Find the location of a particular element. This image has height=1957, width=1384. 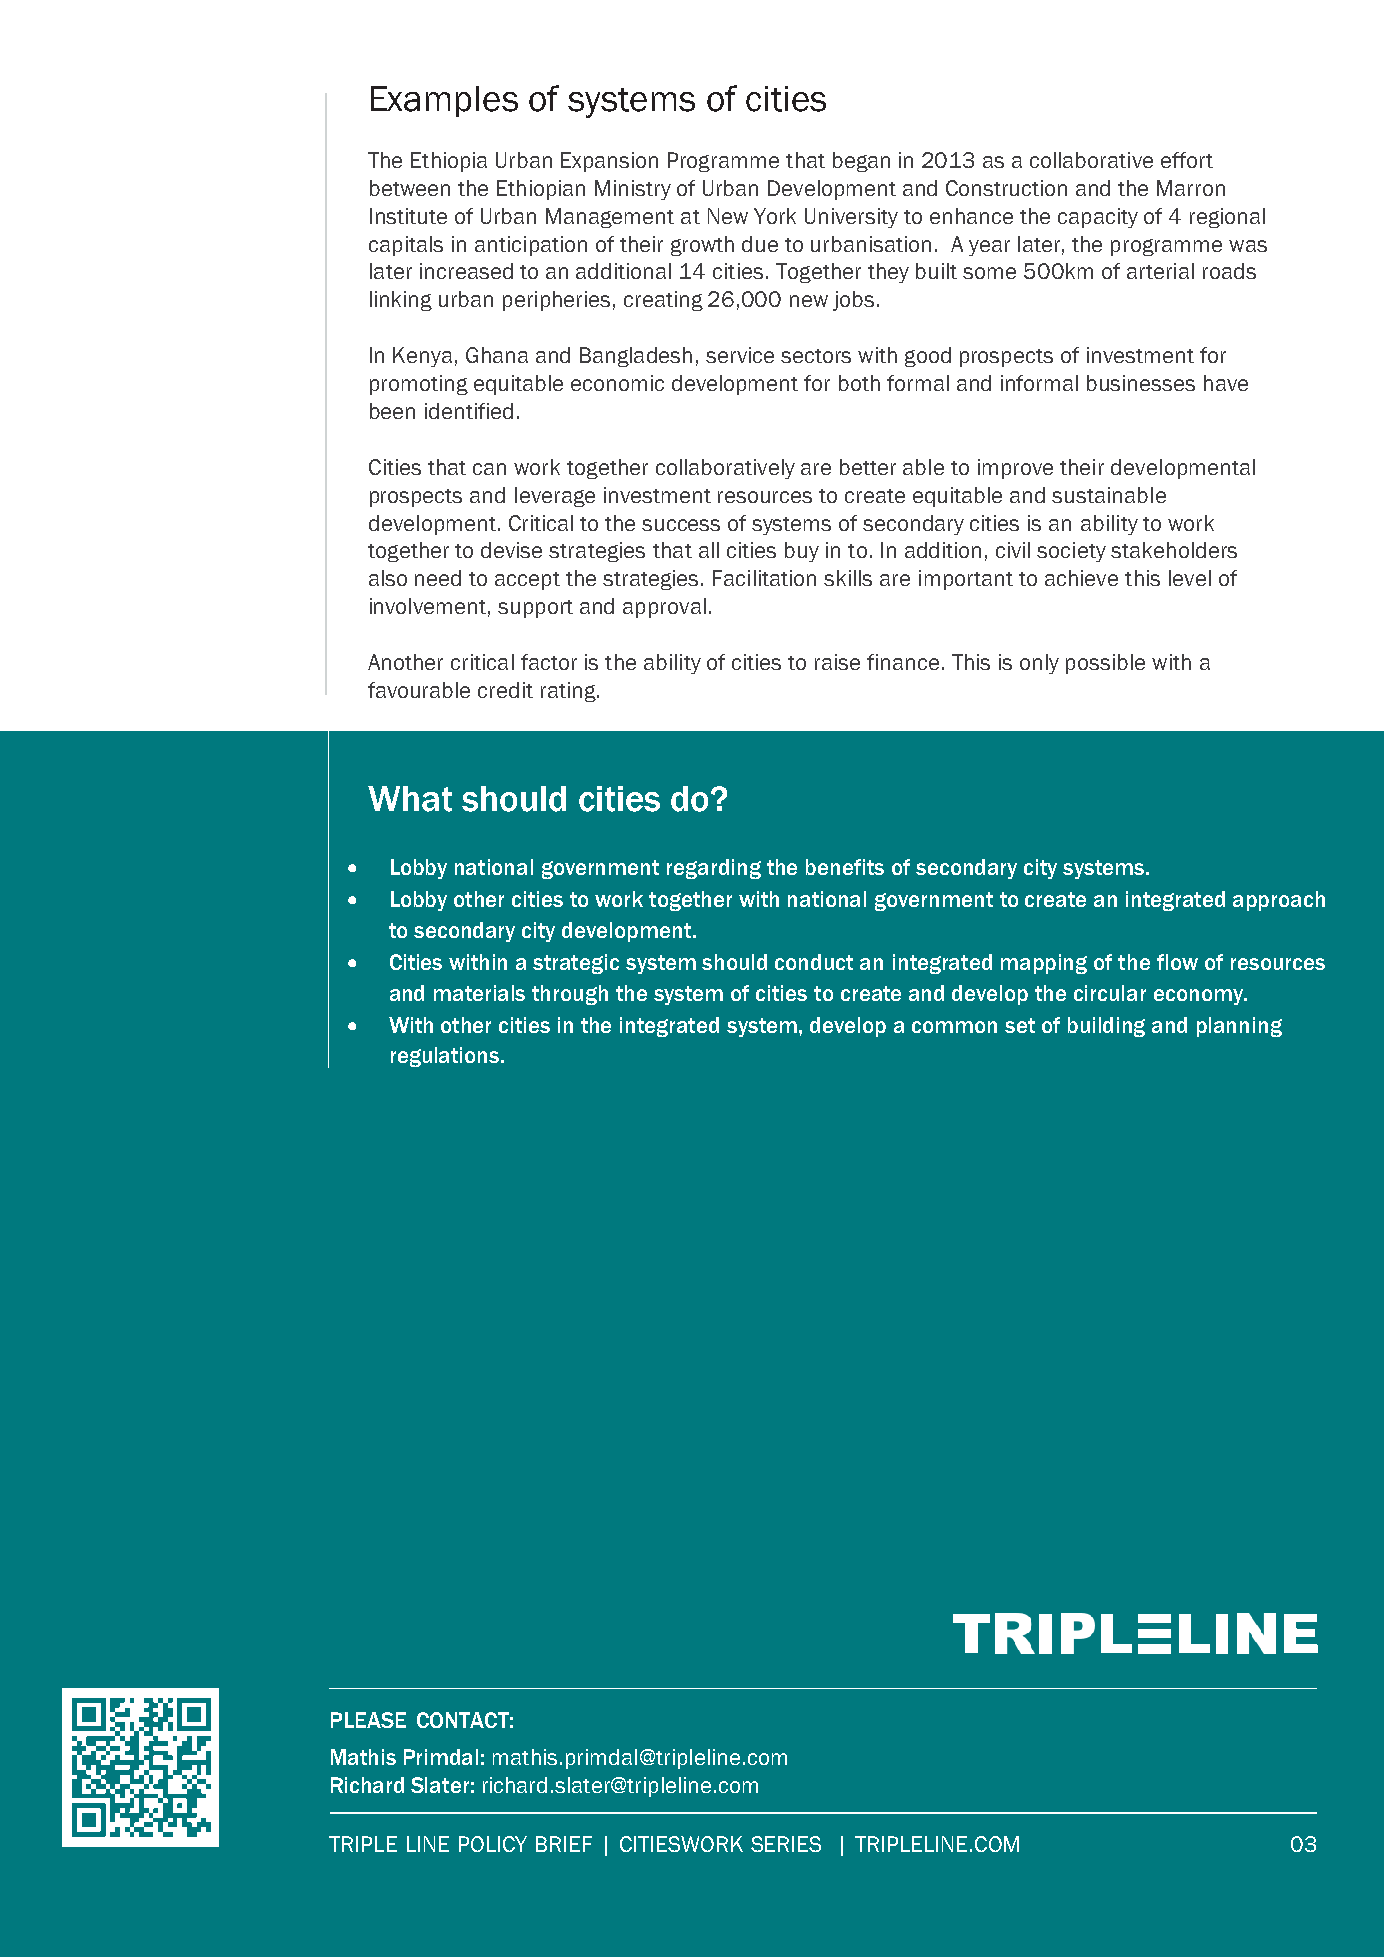

effort is located at coordinates (1187, 160).
